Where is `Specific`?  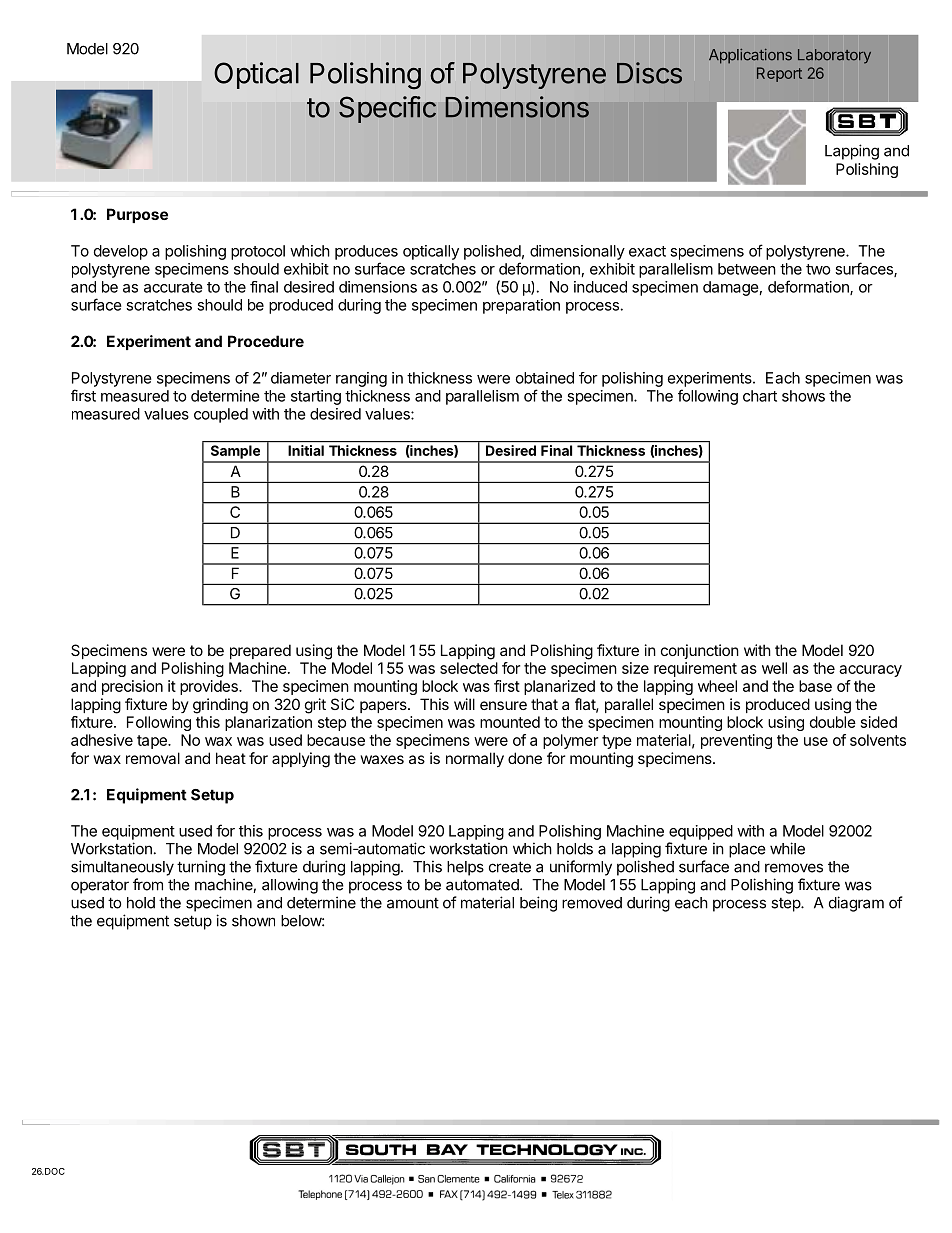
Specific is located at coordinates (387, 109).
